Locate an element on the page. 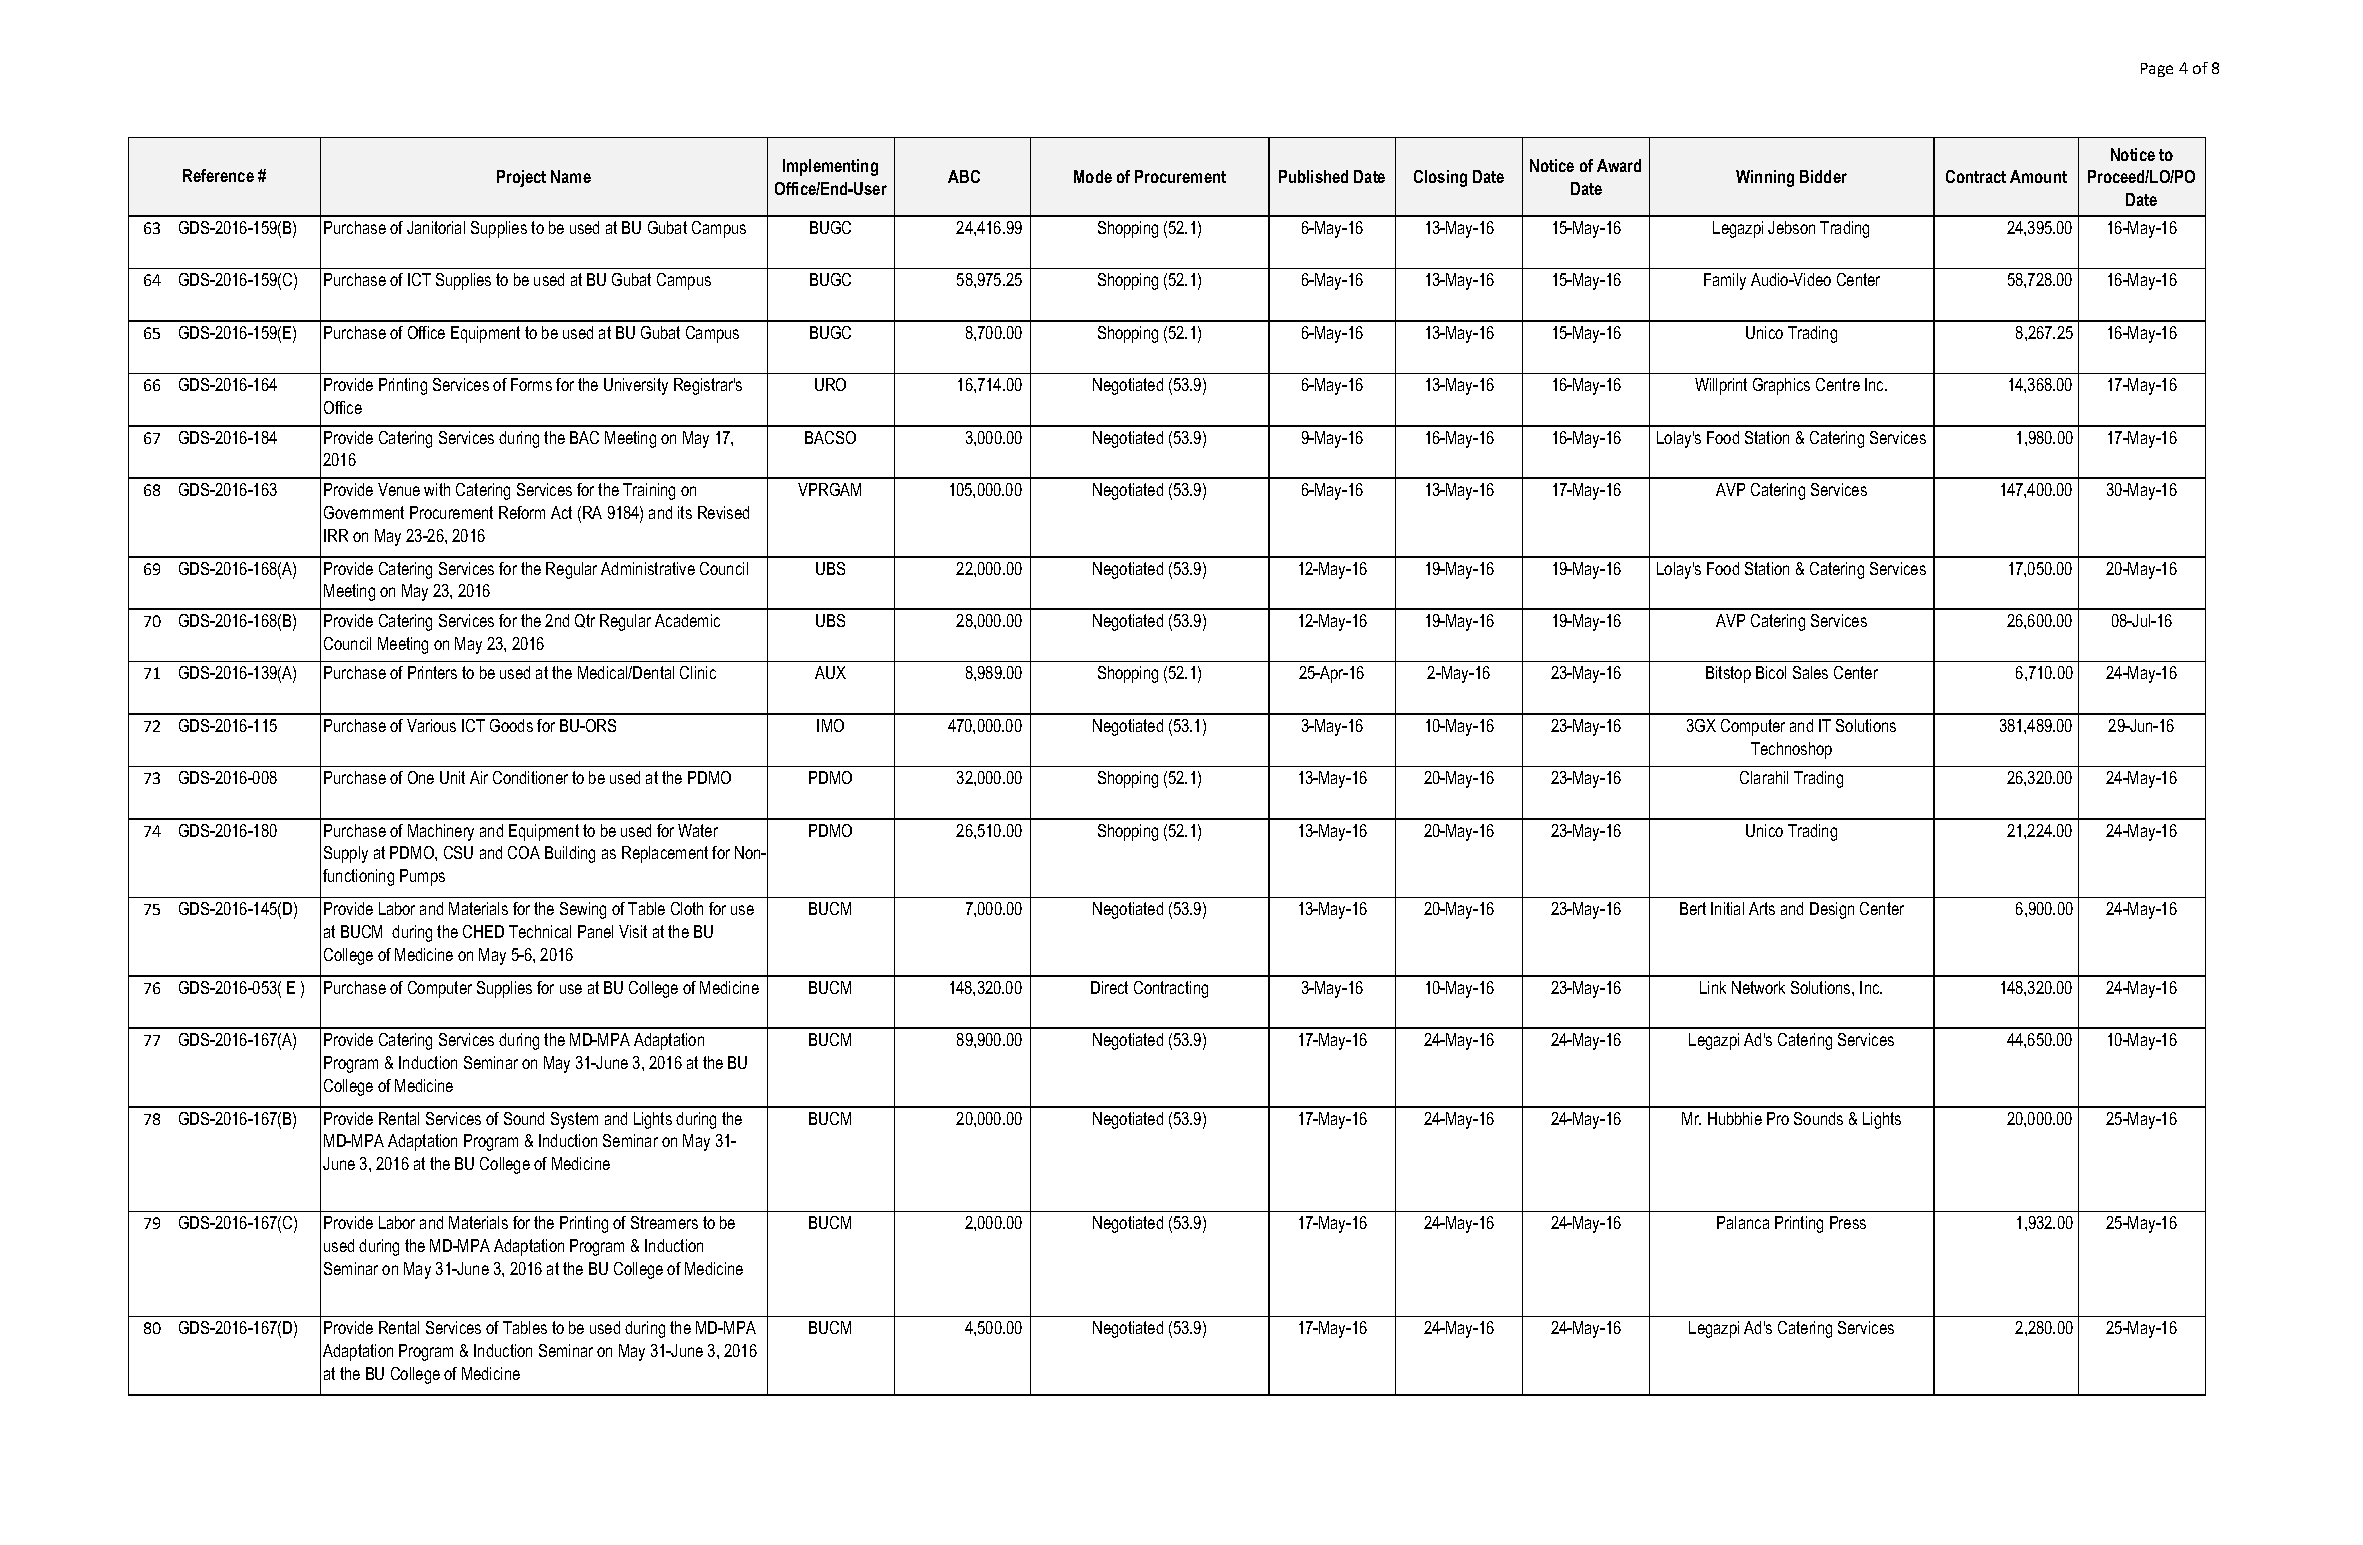  Water is located at coordinates (698, 830).
